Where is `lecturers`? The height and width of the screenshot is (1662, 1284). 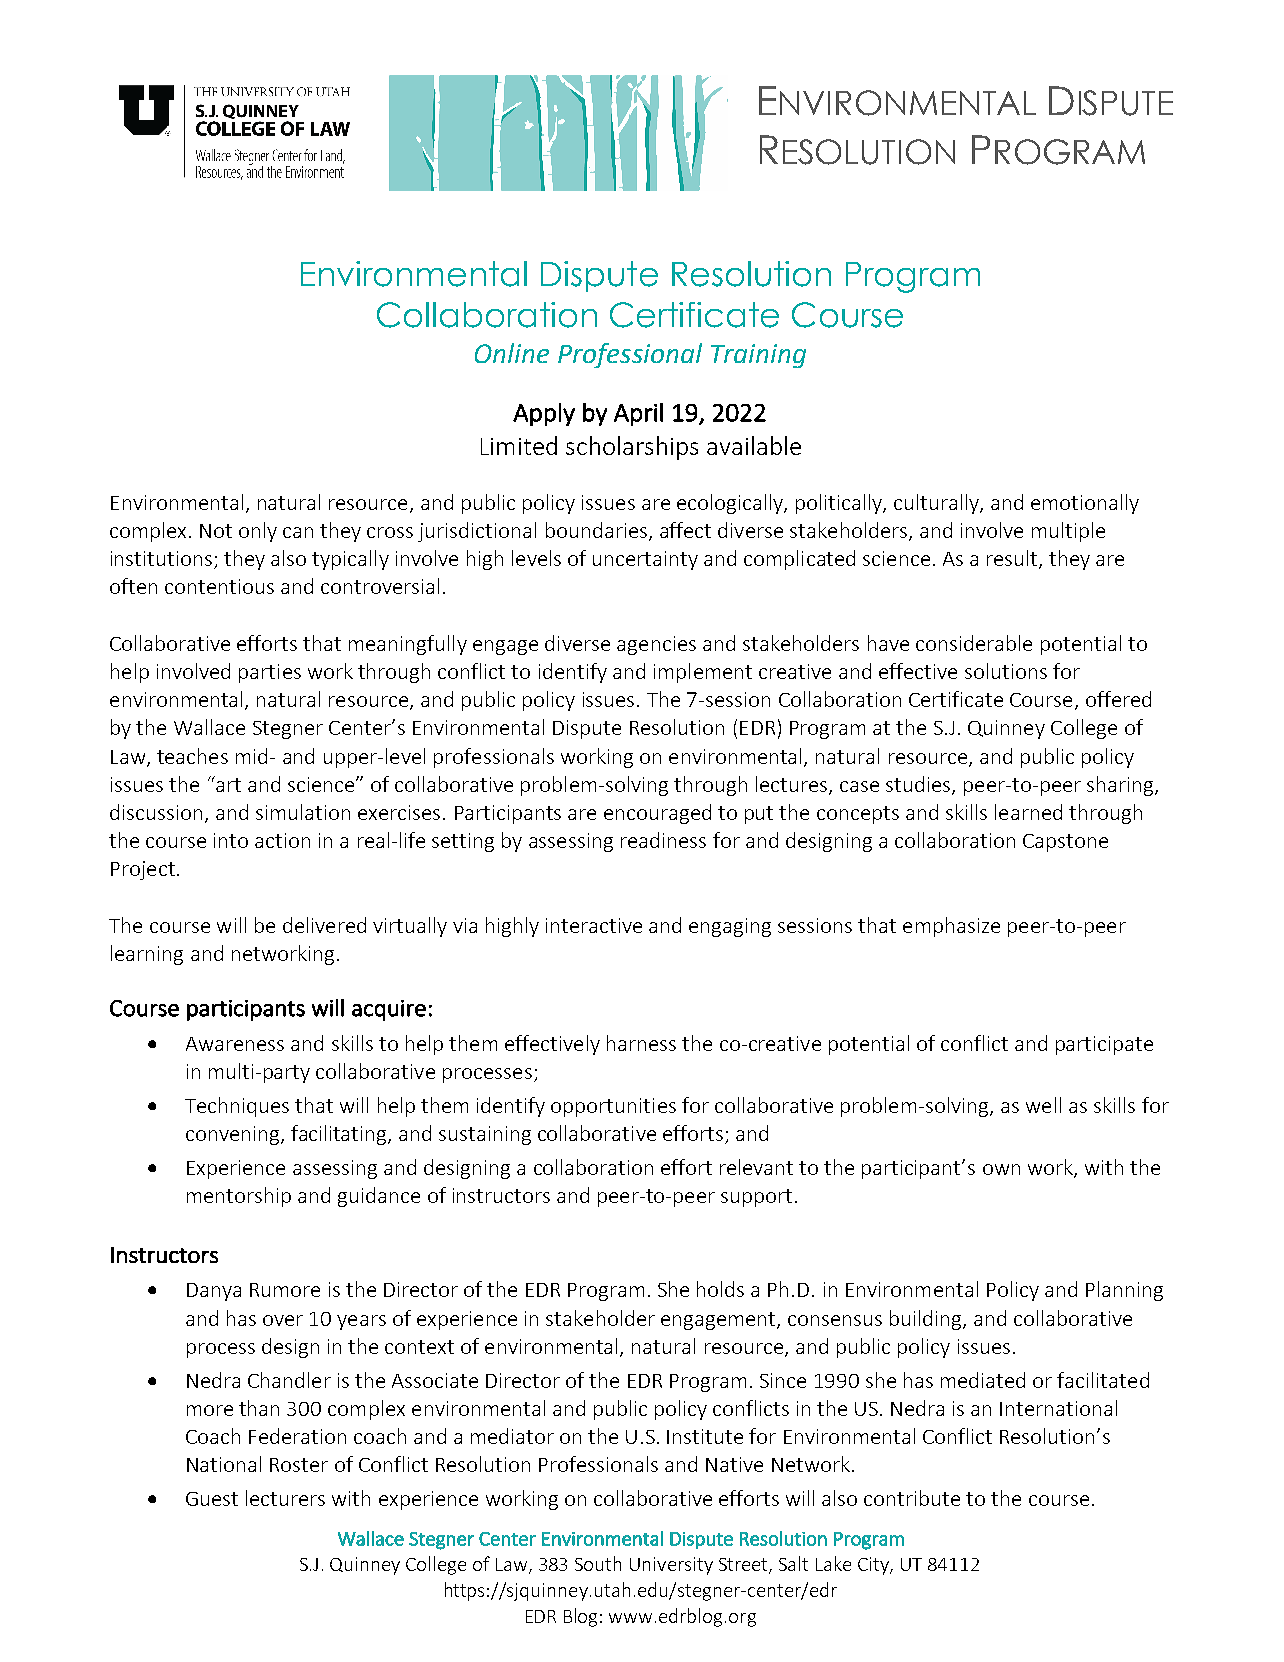 lecturers is located at coordinates (285, 1498).
